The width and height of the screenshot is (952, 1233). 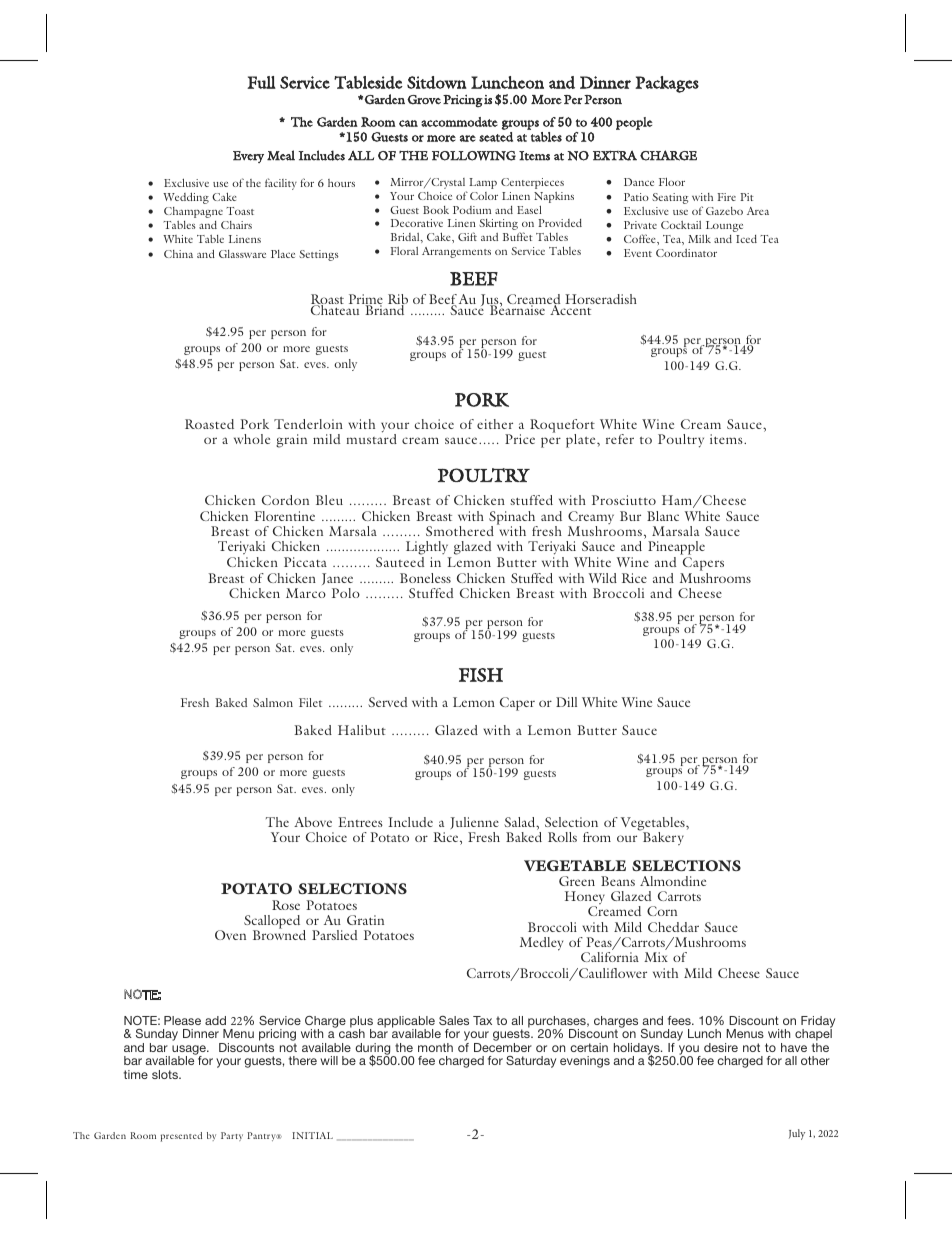 I want to click on Saturday, so click(x=531, y=1062).
